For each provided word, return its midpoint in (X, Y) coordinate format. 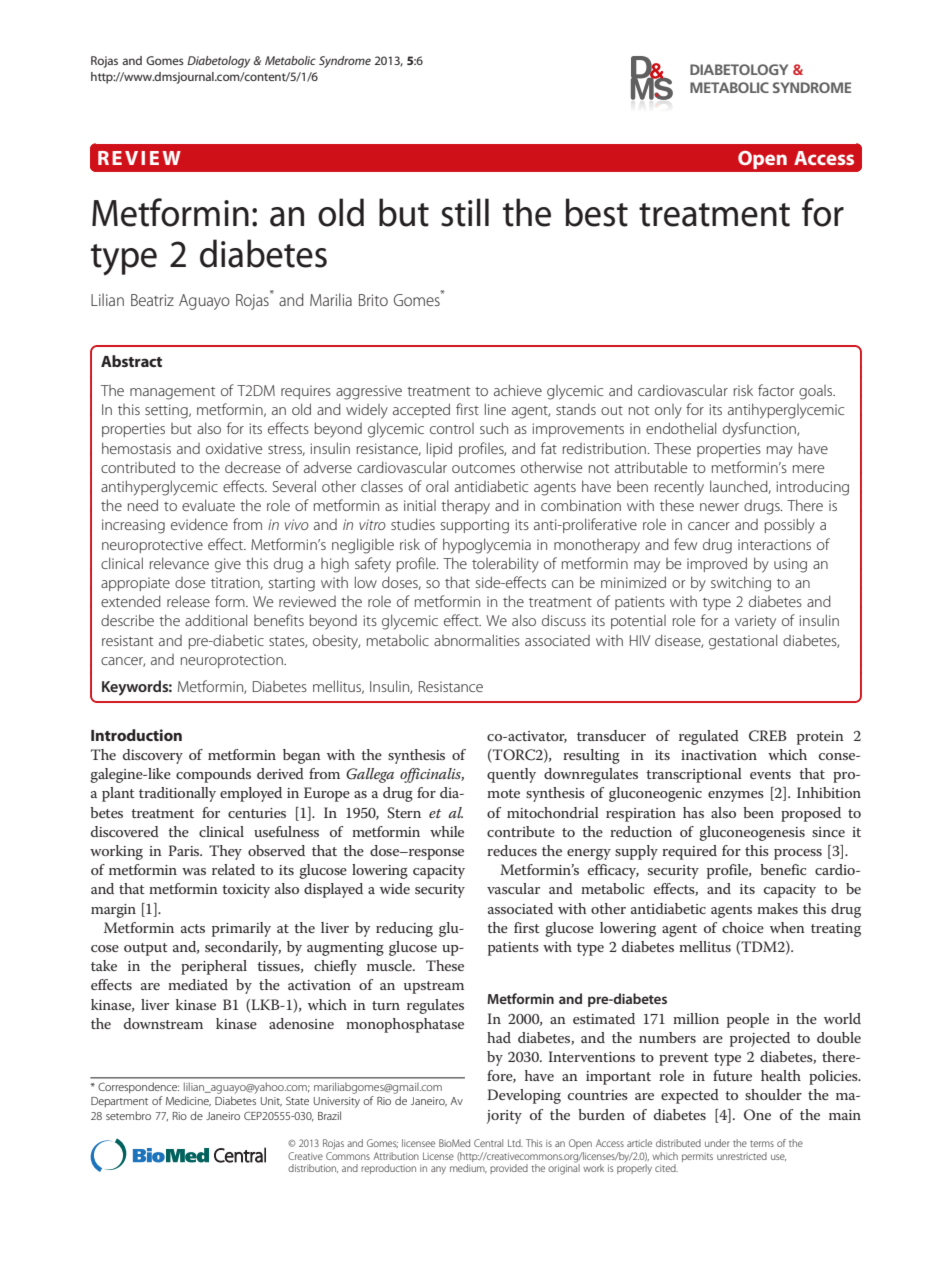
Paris (185, 850)
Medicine (188, 1101)
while (447, 831)
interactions (774, 544)
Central (488, 1143)
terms (762, 1143)
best (596, 212)
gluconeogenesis (752, 833)
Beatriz (152, 300)
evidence (199, 524)
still (465, 212)
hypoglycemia (487, 546)
